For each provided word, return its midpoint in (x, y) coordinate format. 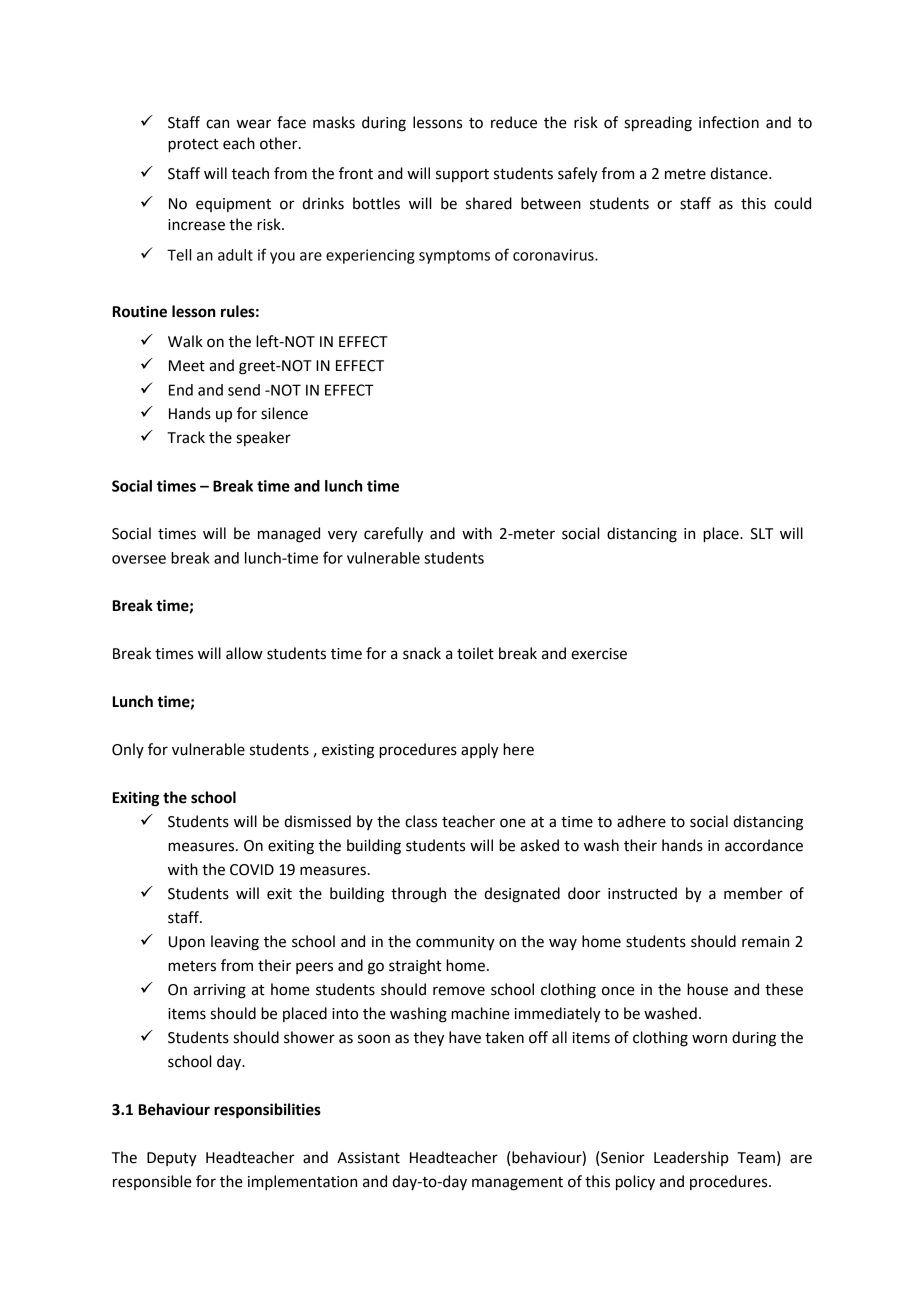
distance (740, 173)
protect (193, 146)
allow (244, 653)
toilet (475, 653)
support (462, 176)
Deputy (172, 1159)
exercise (599, 654)
